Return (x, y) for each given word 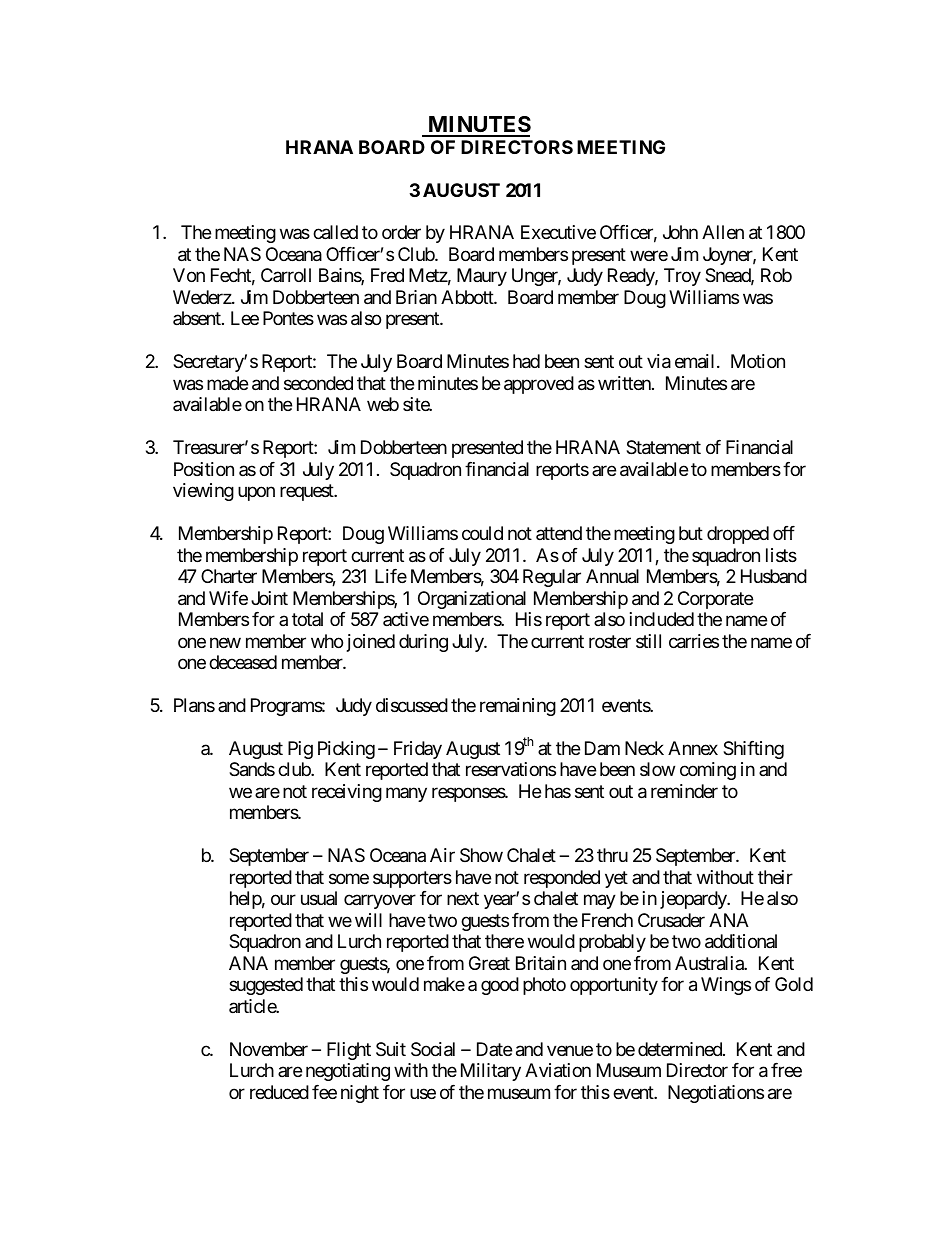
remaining (518, 707)
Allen (723, 232)
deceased (243, 662)
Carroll (286, 275)
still (648, 641)
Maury (482, 277)
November (269, 1049)
